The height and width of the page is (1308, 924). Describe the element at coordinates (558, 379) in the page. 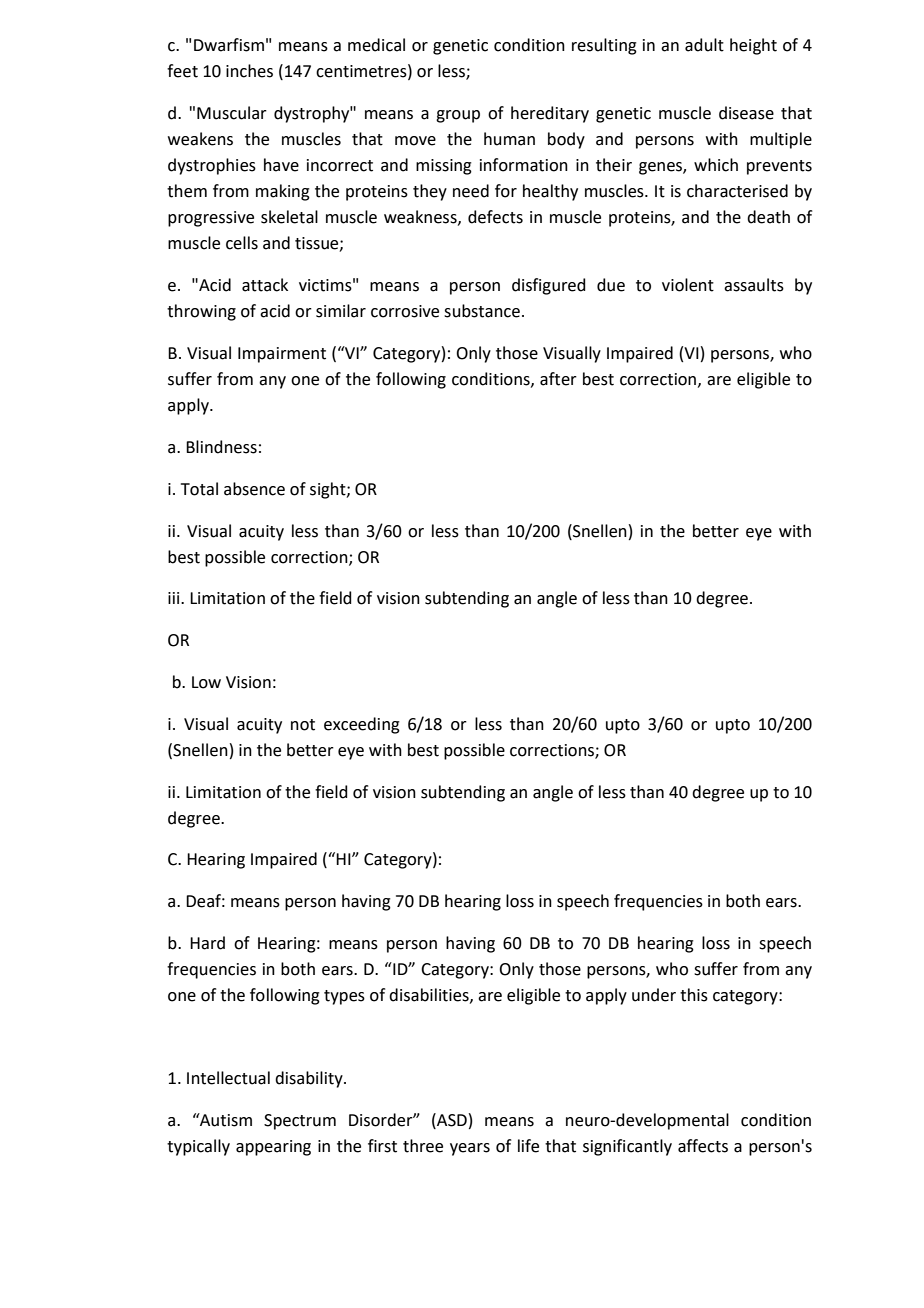

I see `after` at that location.
